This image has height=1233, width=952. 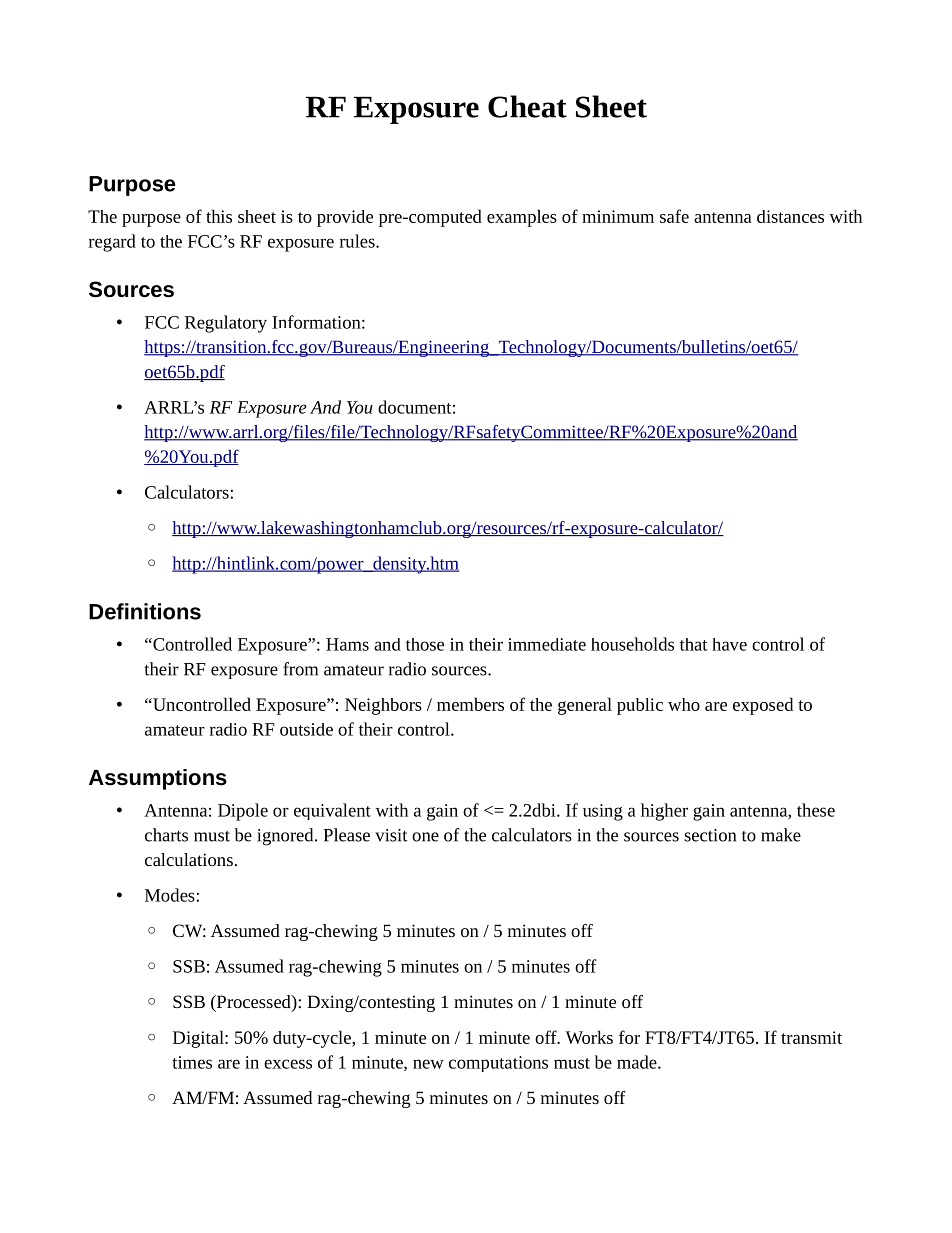 What do you see at coordinates (192, 1062) in the image?
I see `times` at bounding box center [192, 1062].
